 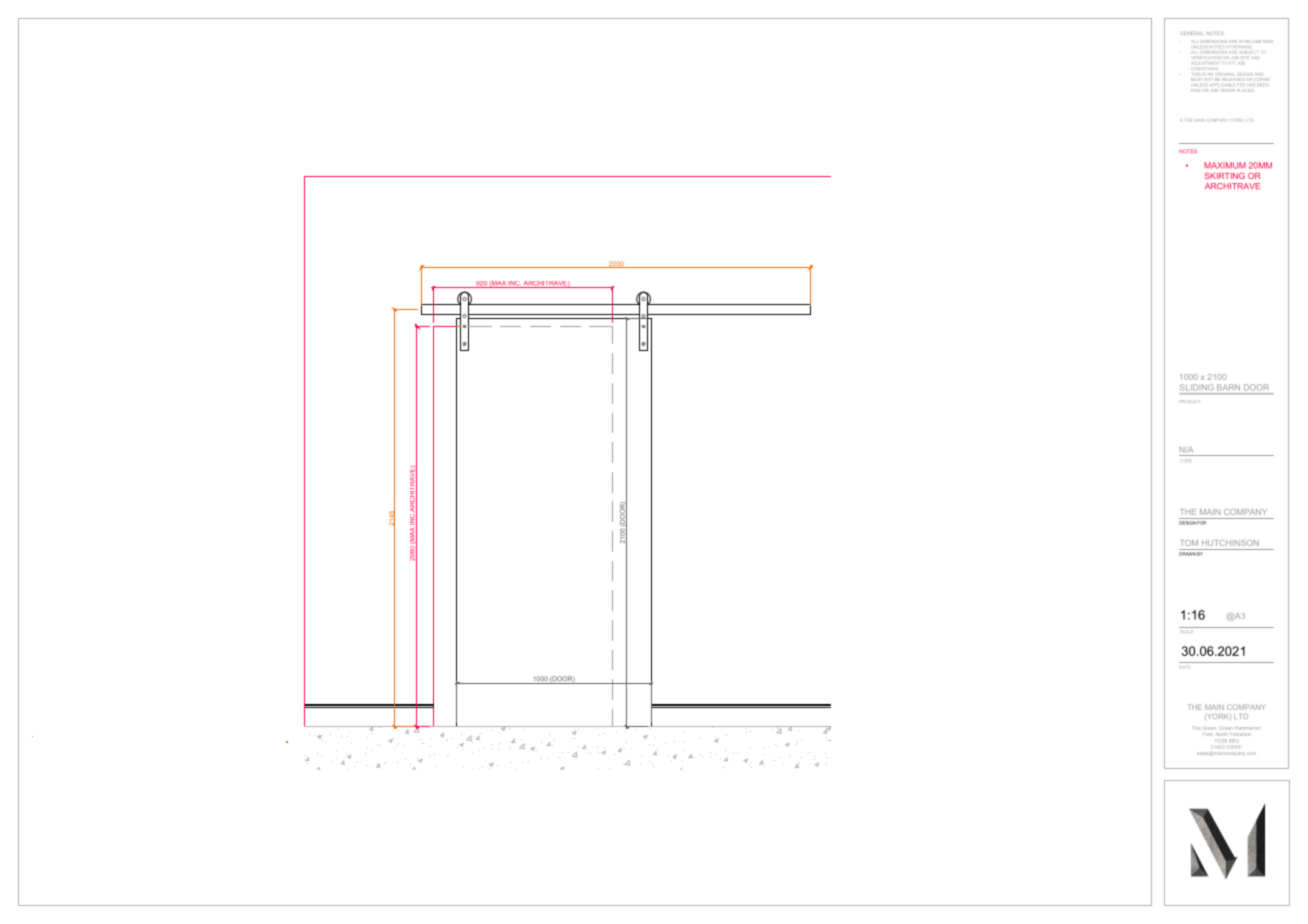 I want to click on BARN, so click(x=1228, y=387).
